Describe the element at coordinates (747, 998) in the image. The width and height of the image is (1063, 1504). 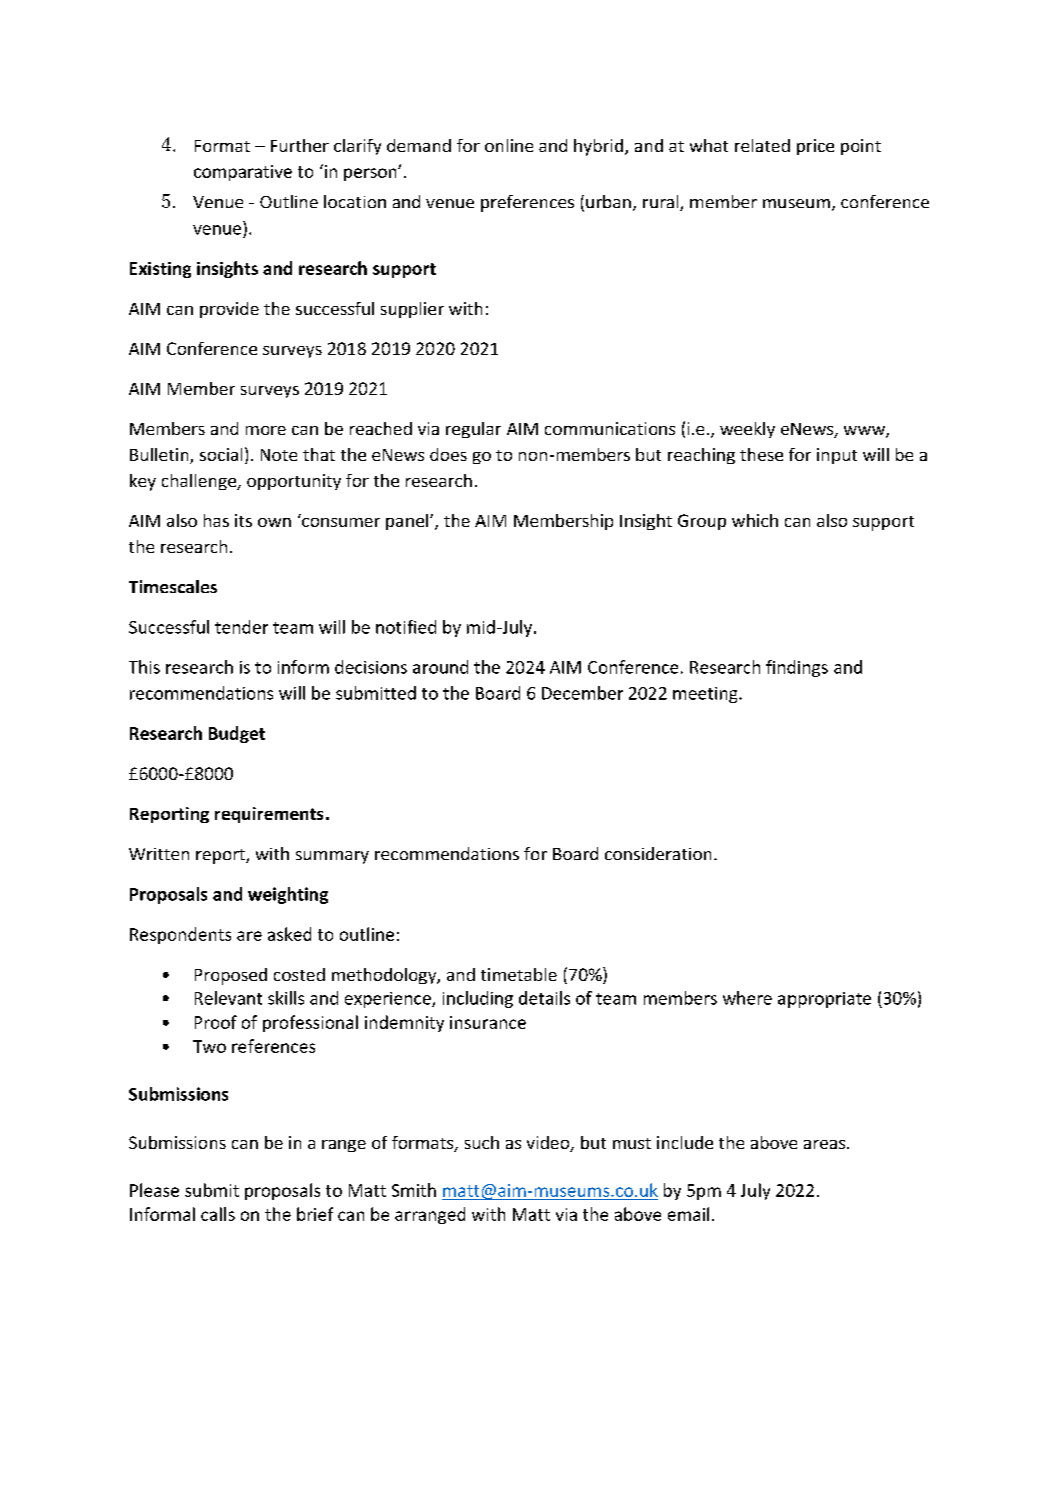
I see `where` at that location.
